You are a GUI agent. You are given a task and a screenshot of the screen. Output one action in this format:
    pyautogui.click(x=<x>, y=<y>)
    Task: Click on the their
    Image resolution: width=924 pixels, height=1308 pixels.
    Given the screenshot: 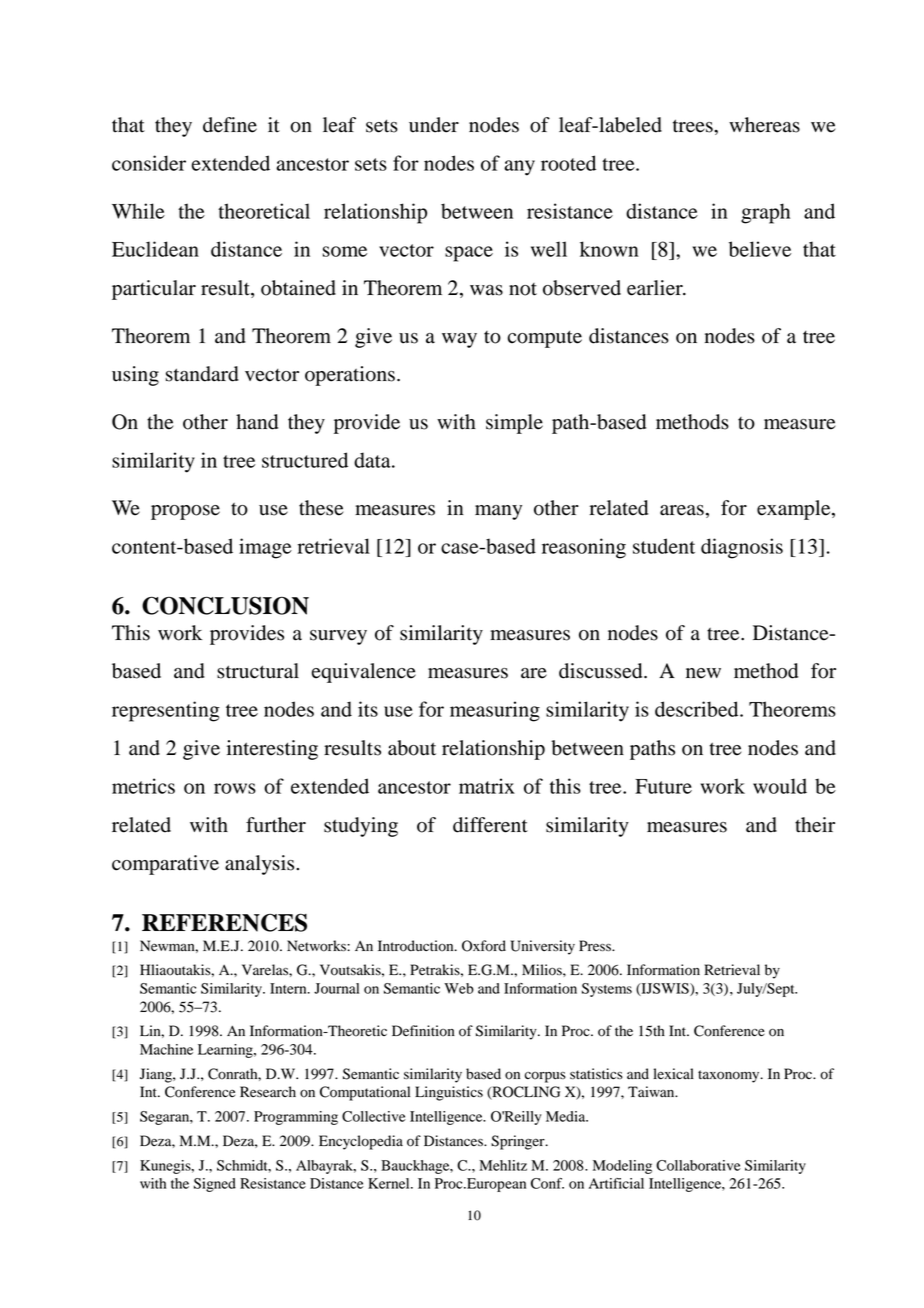 What is the action you would take?
    pyautogui.click(x=815, y=825)
